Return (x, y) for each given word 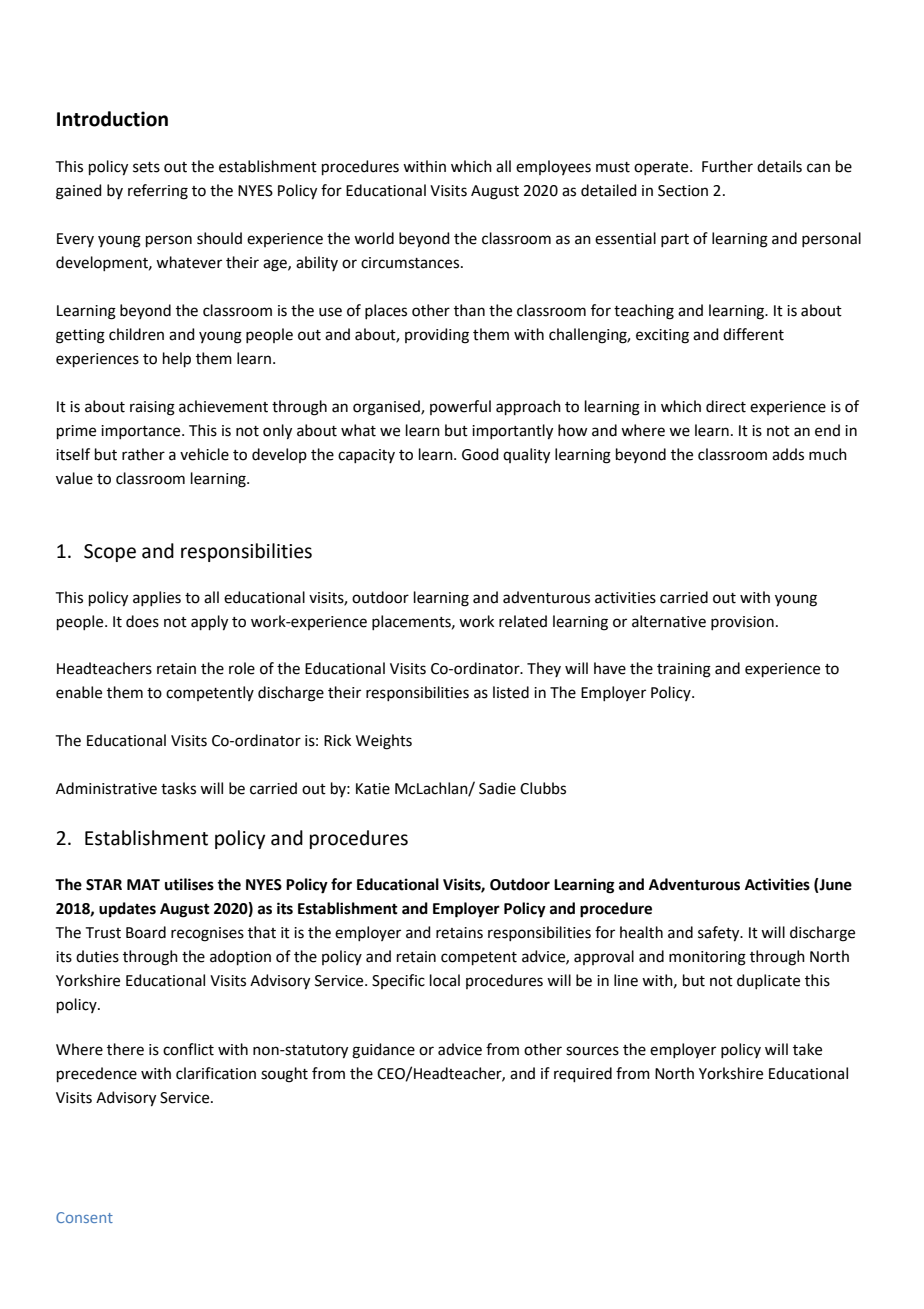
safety (720, 934)
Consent (84, 1217)
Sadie (497, 788)
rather (143, 454)
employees (553, 167)
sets (146, 167)
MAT (143, 884)
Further (727, 166)
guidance (383, 1051)
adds (788, 454)
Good (480, 454)
